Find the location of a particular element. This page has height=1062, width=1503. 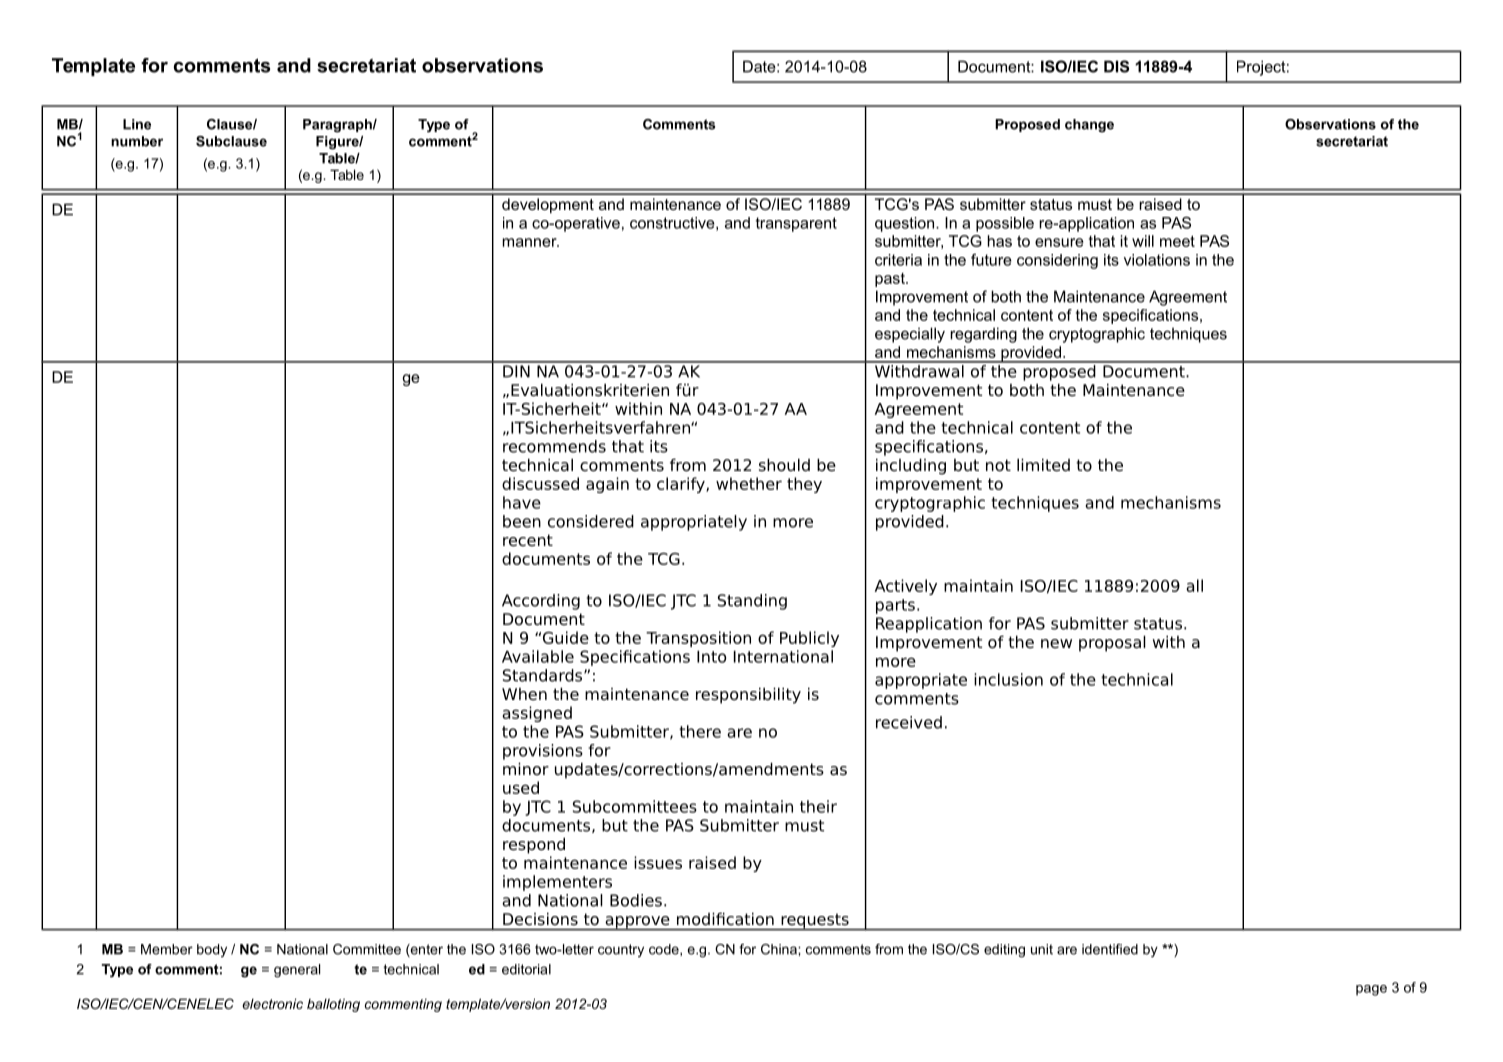

responsibility is located at coordinates (748, 695).
